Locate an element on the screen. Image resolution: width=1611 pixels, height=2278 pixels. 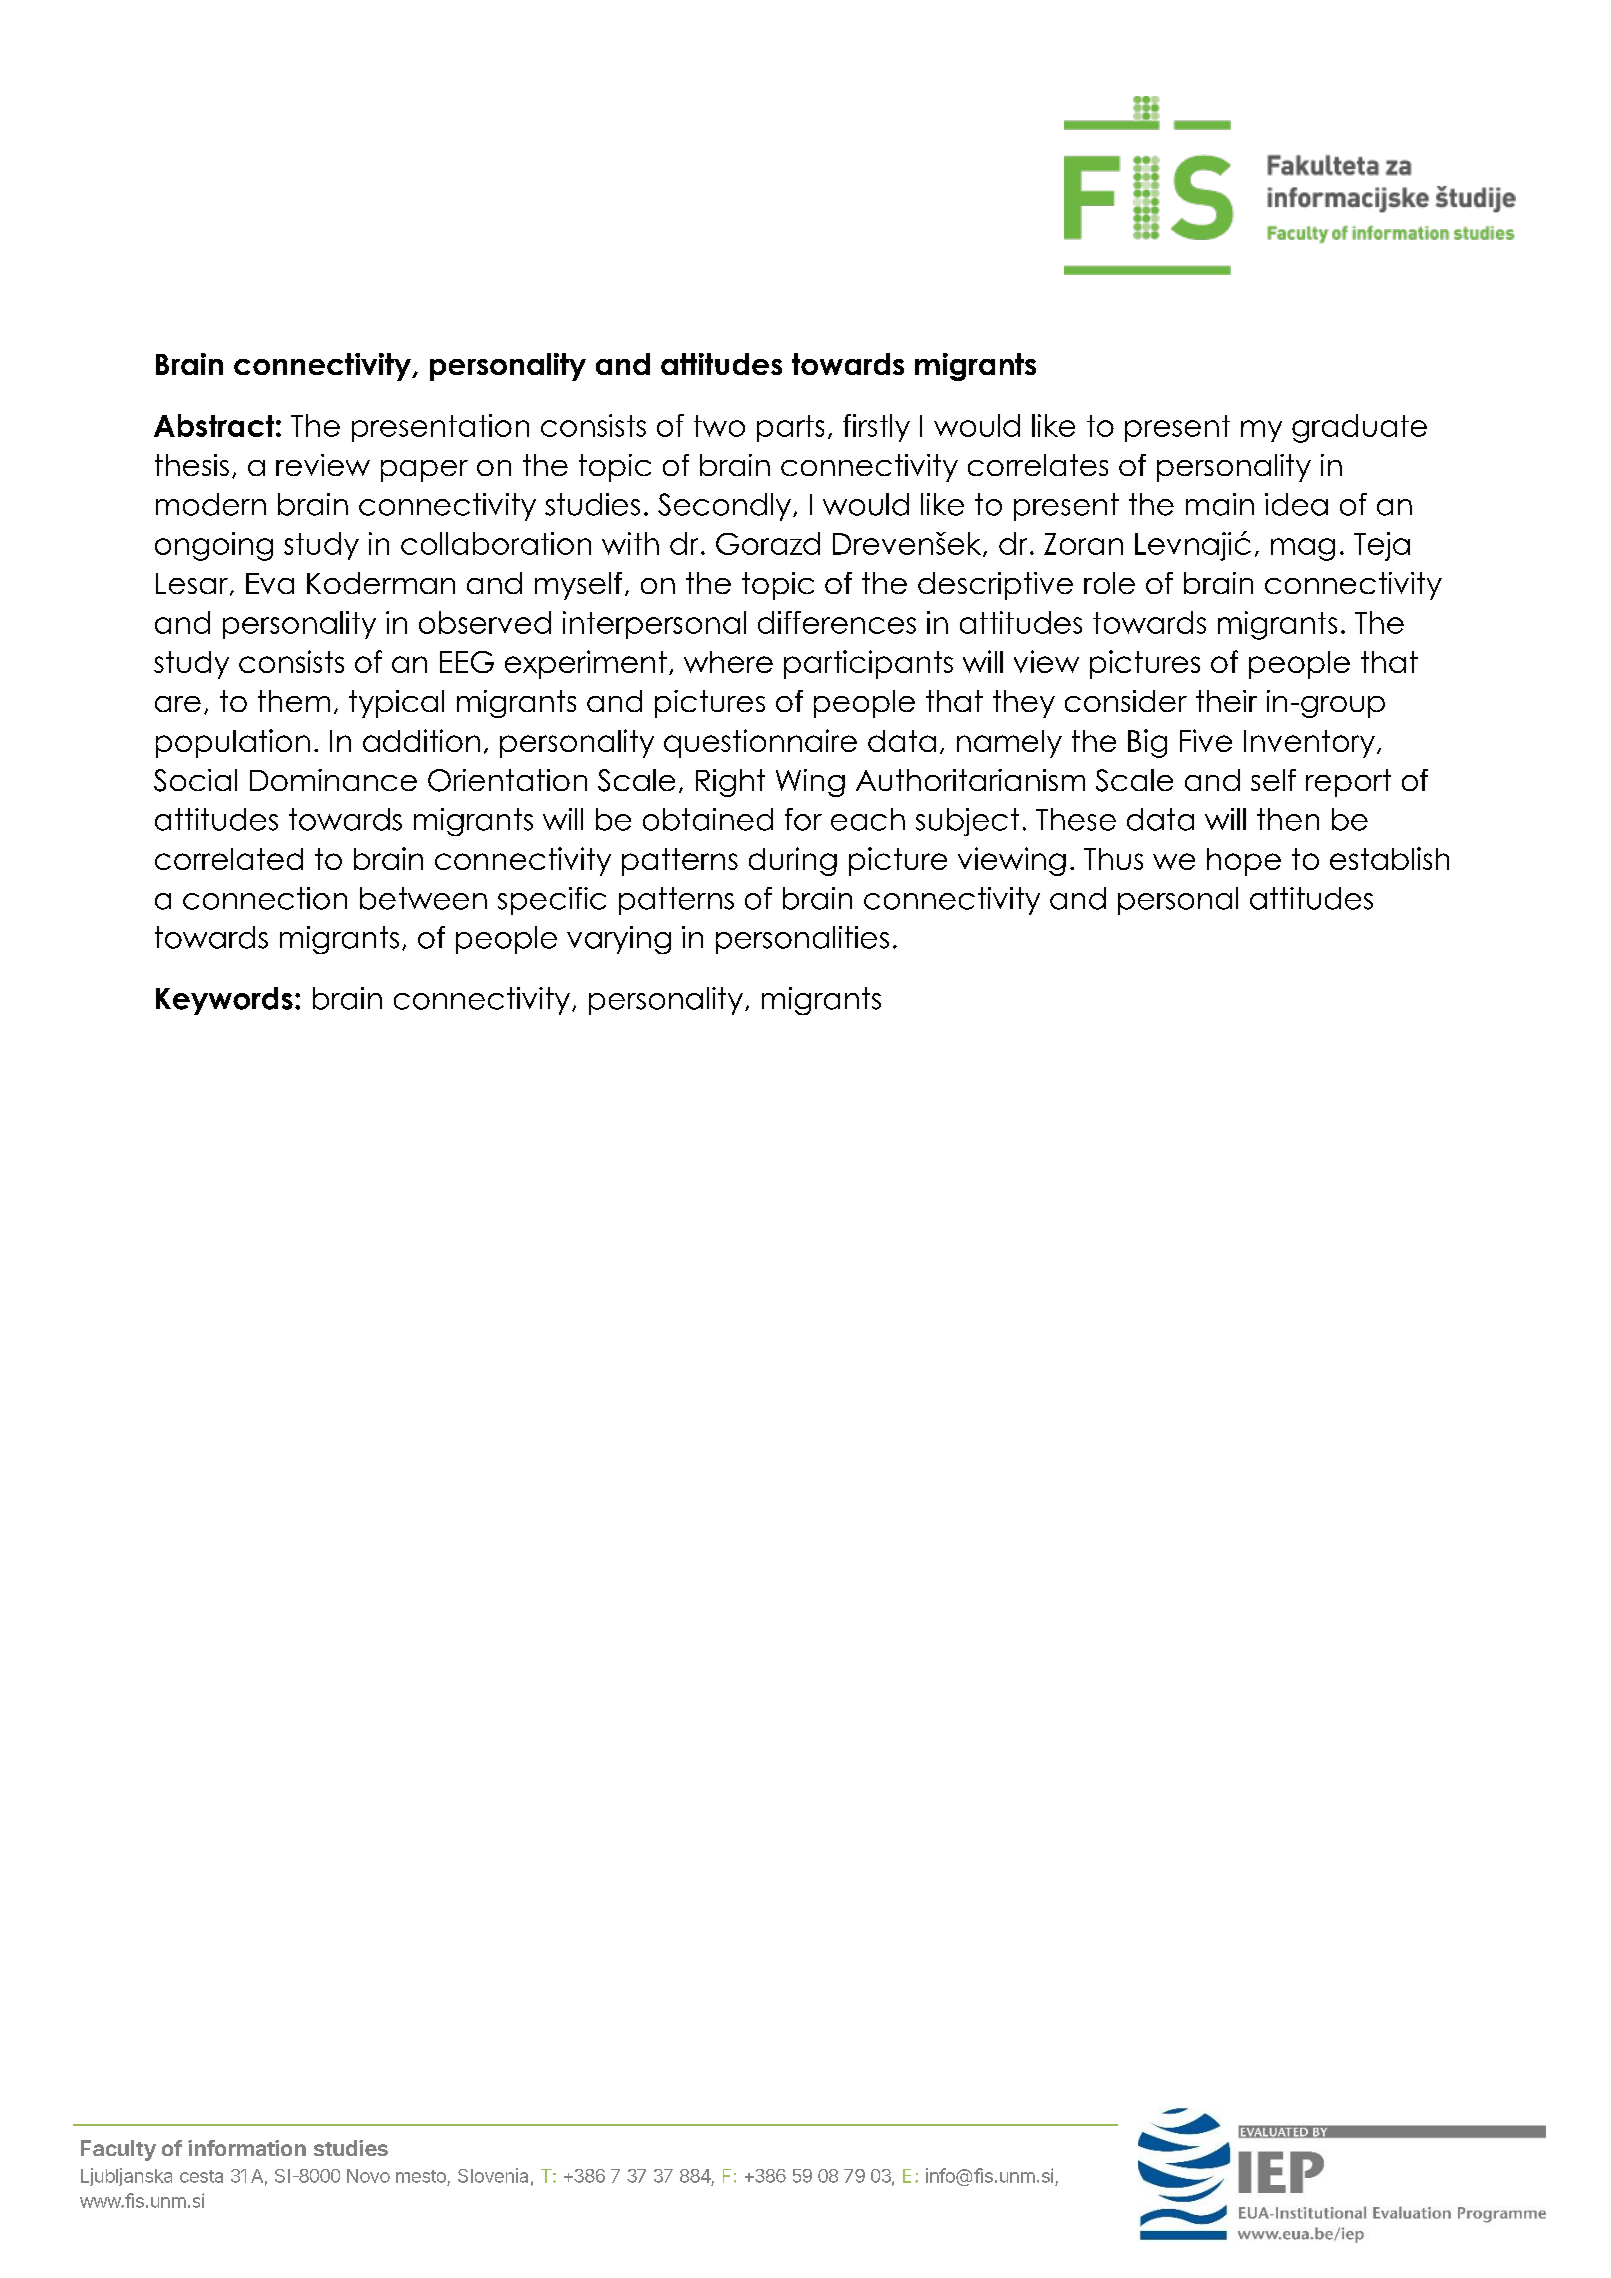
between is located at coordinates (423, 898).
